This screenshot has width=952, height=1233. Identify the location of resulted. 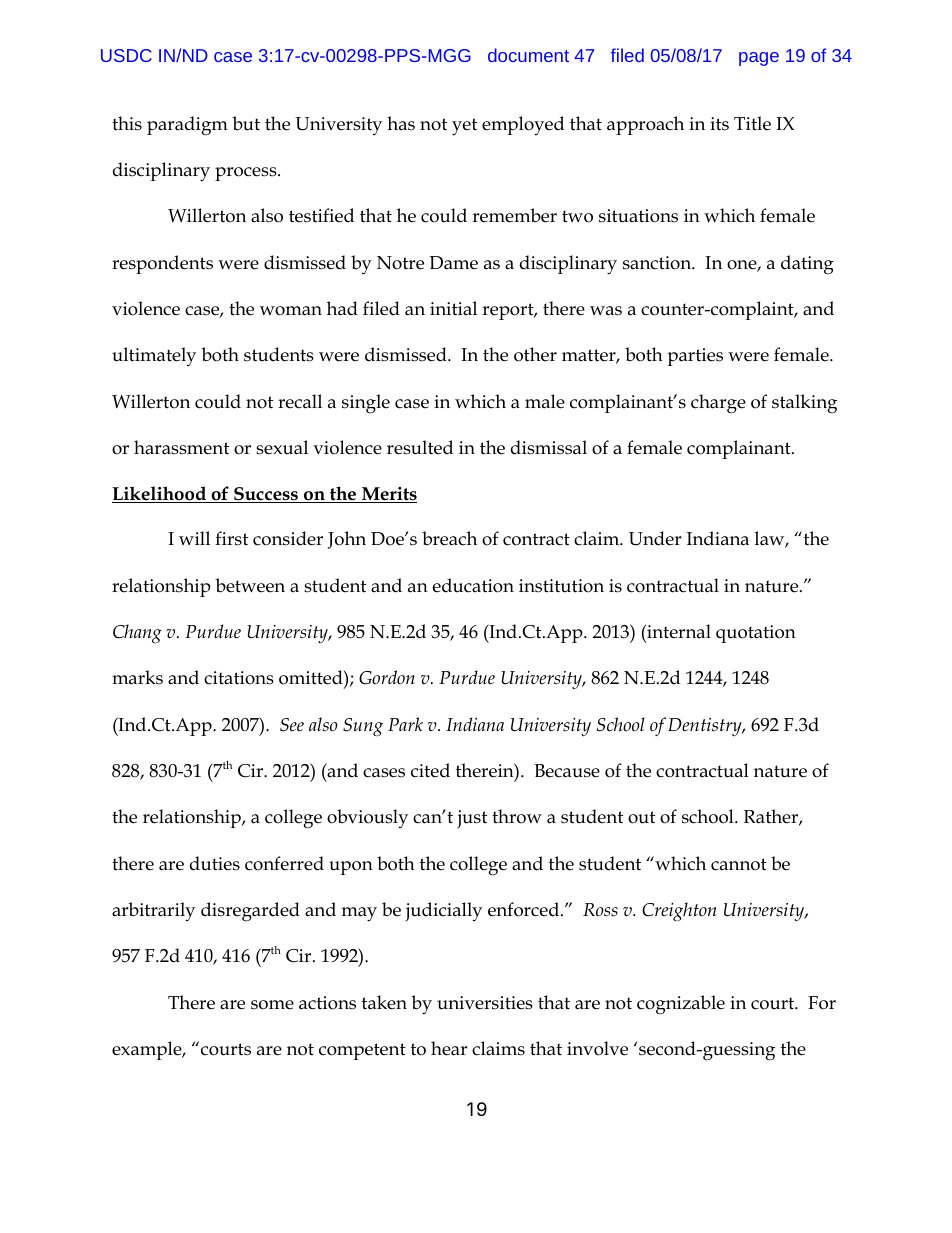
(420, 447).
